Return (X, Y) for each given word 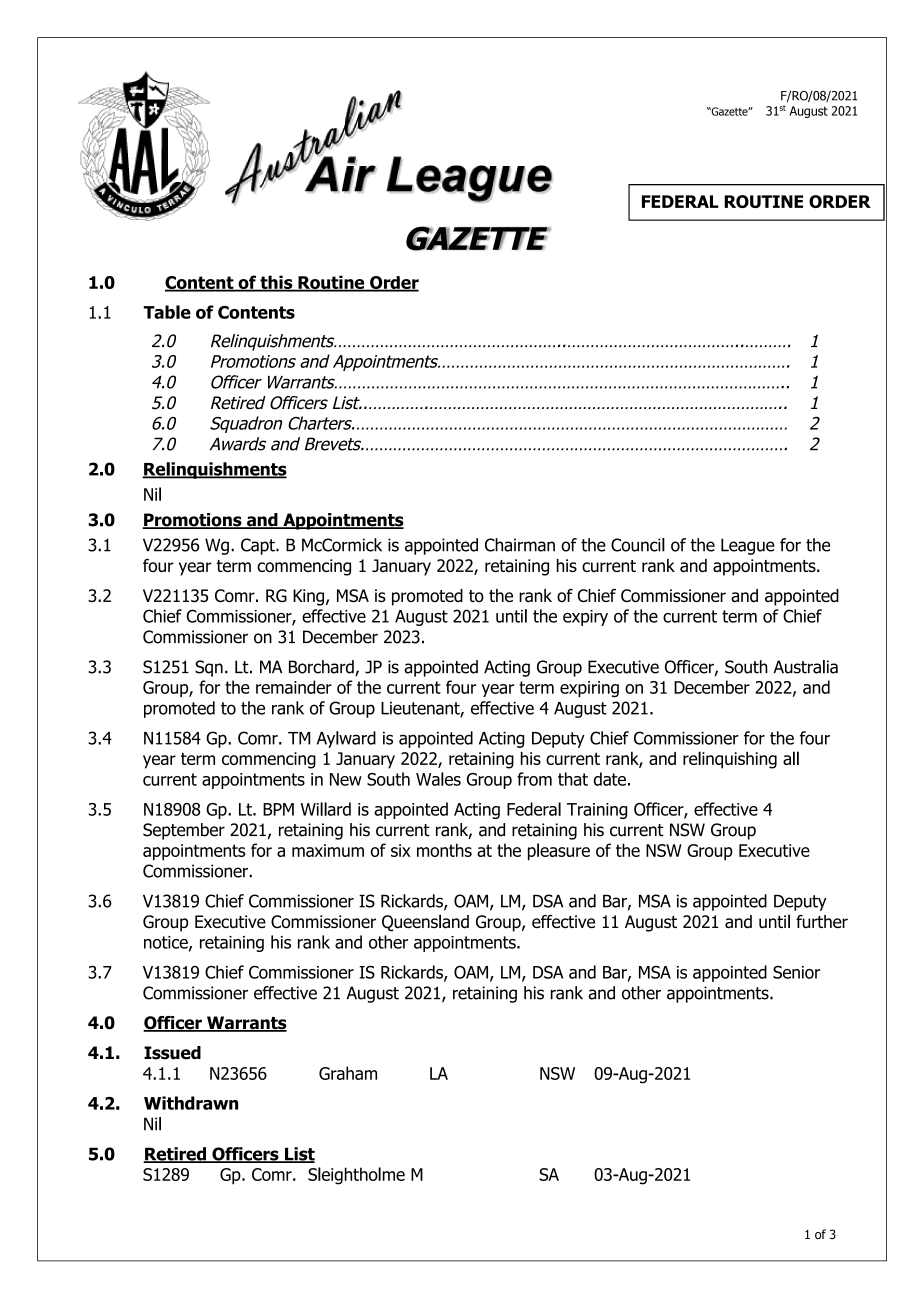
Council (638, 545)
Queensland (425, 923)
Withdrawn (191, 1103)
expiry (585, 618)
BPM (278, 809)
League (748, 546)
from (534, 779)
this (276, 283)
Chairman (520, 545)
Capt (259, 546)
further (822, 922)
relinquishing (730, 760)
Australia (805, 667)
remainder (294, 687)
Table (167, 312)
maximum (328, 850)
